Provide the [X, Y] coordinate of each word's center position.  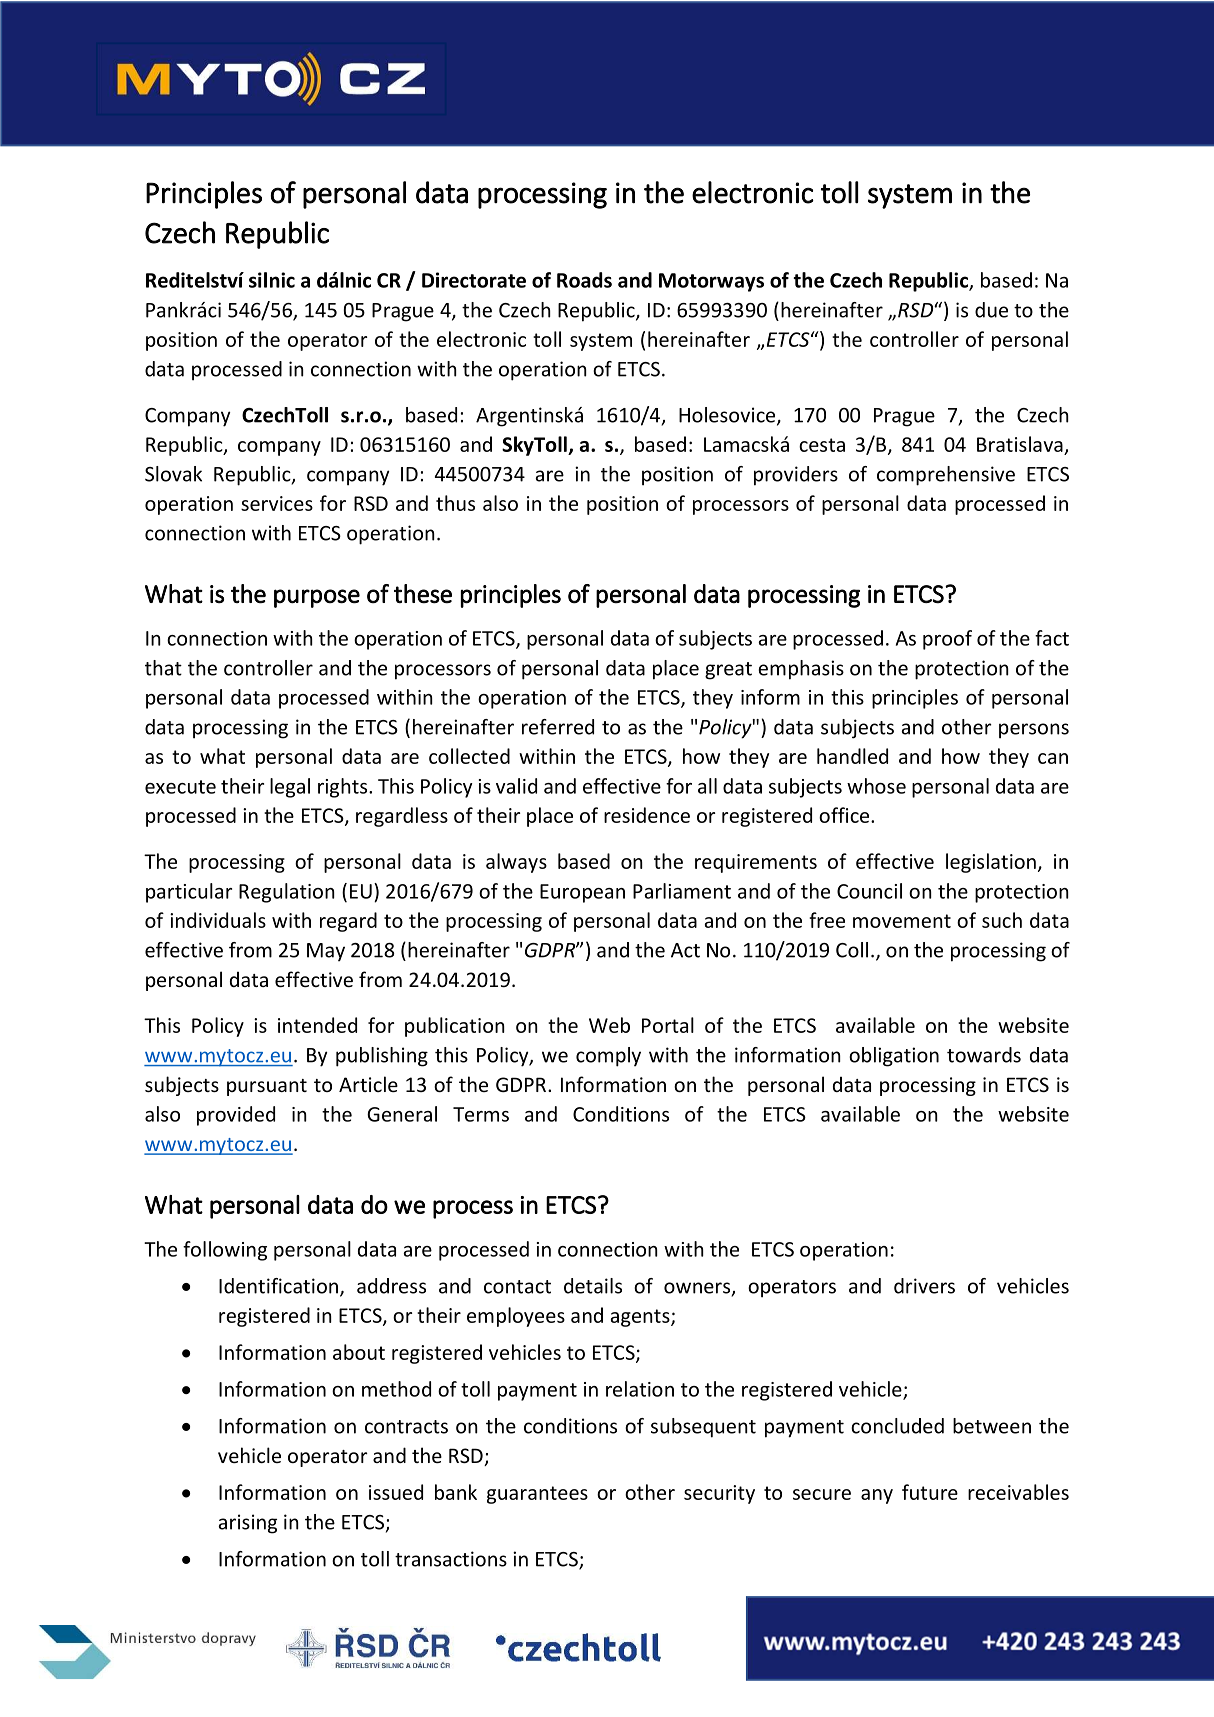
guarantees [537, 1495]
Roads [584, 280]
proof [947, 640]
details [593, 1286]
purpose [317, 598]
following [225, 1251]
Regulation [287, 893]
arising [247, 1524]
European [582, 893]
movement [902, 921]
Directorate [474, 280]
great [728, 671]
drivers [924, 1286]
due [991, 310]
